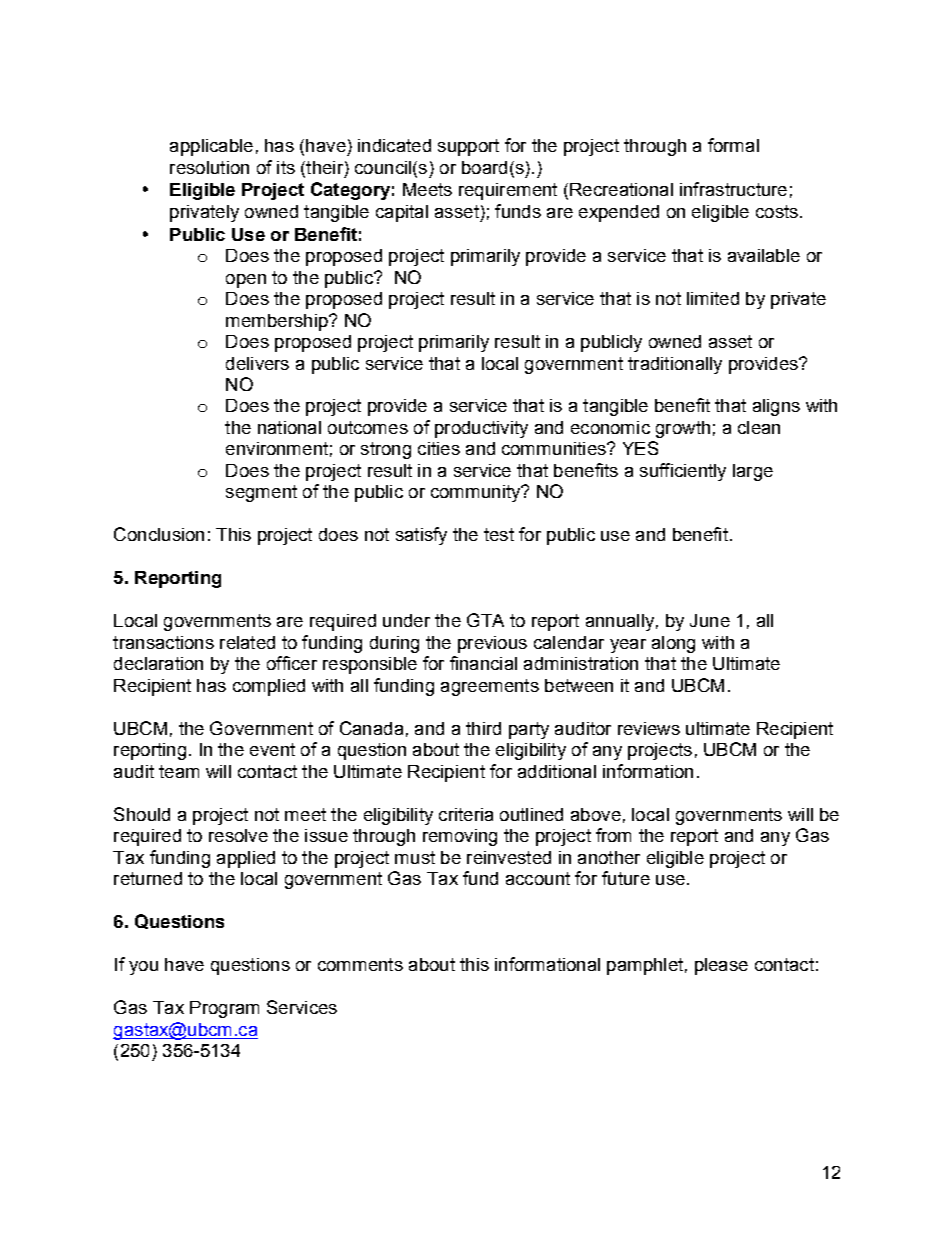 The width and height of the image is (952, 1233). Describe the element at coordinates (224, 1009) in the image. I see `Program` at that location.
